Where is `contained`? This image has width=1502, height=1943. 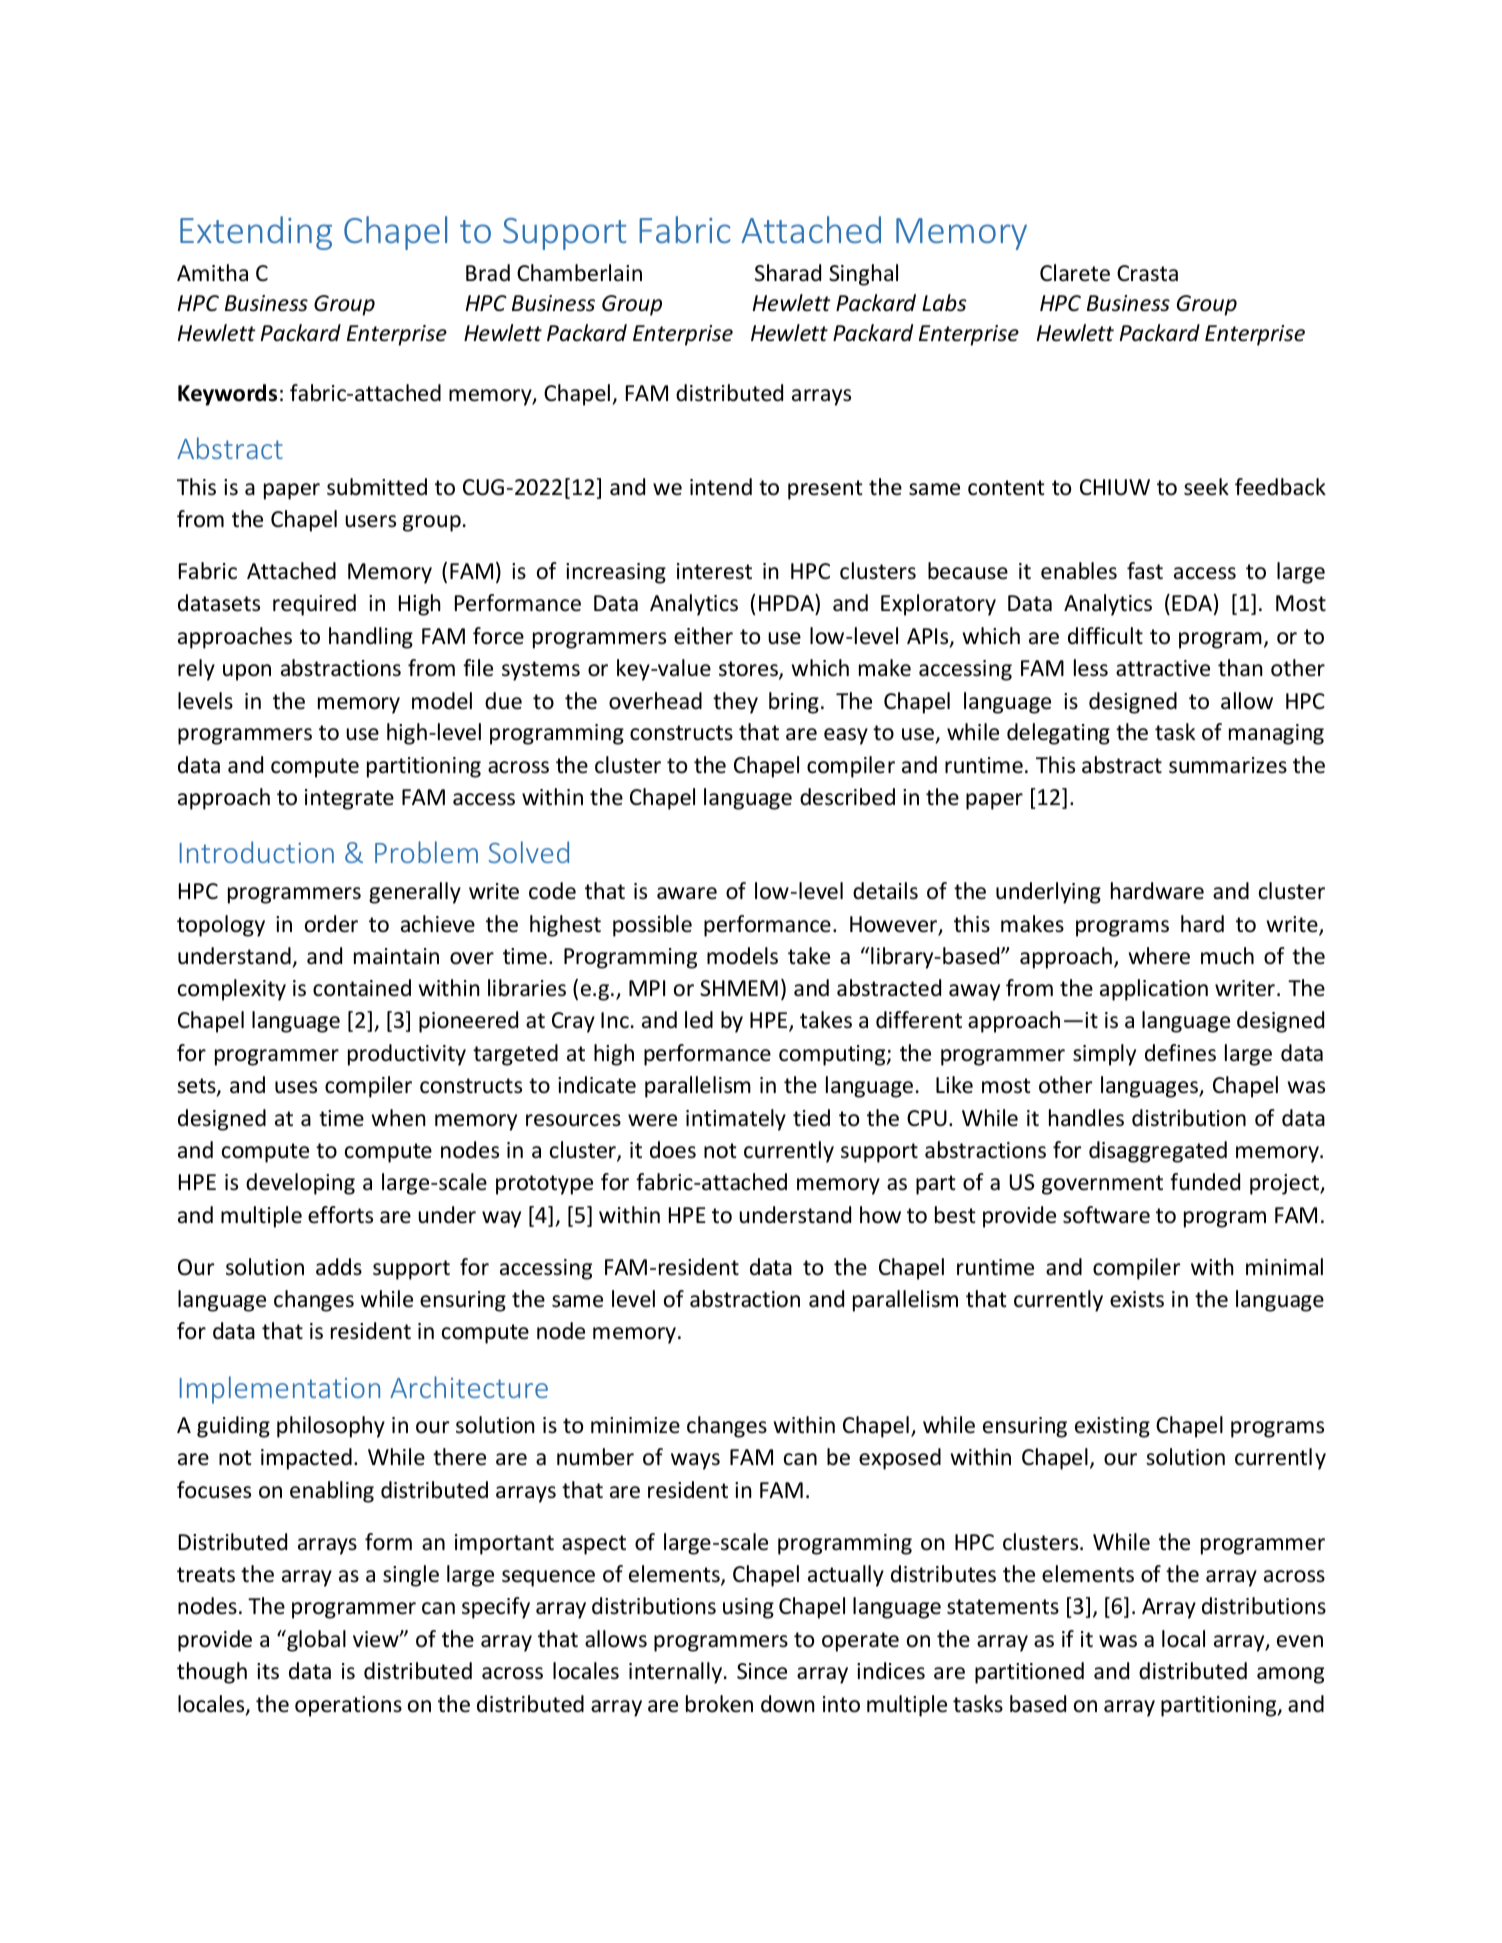 contained is located at coordinates (362, 988).
